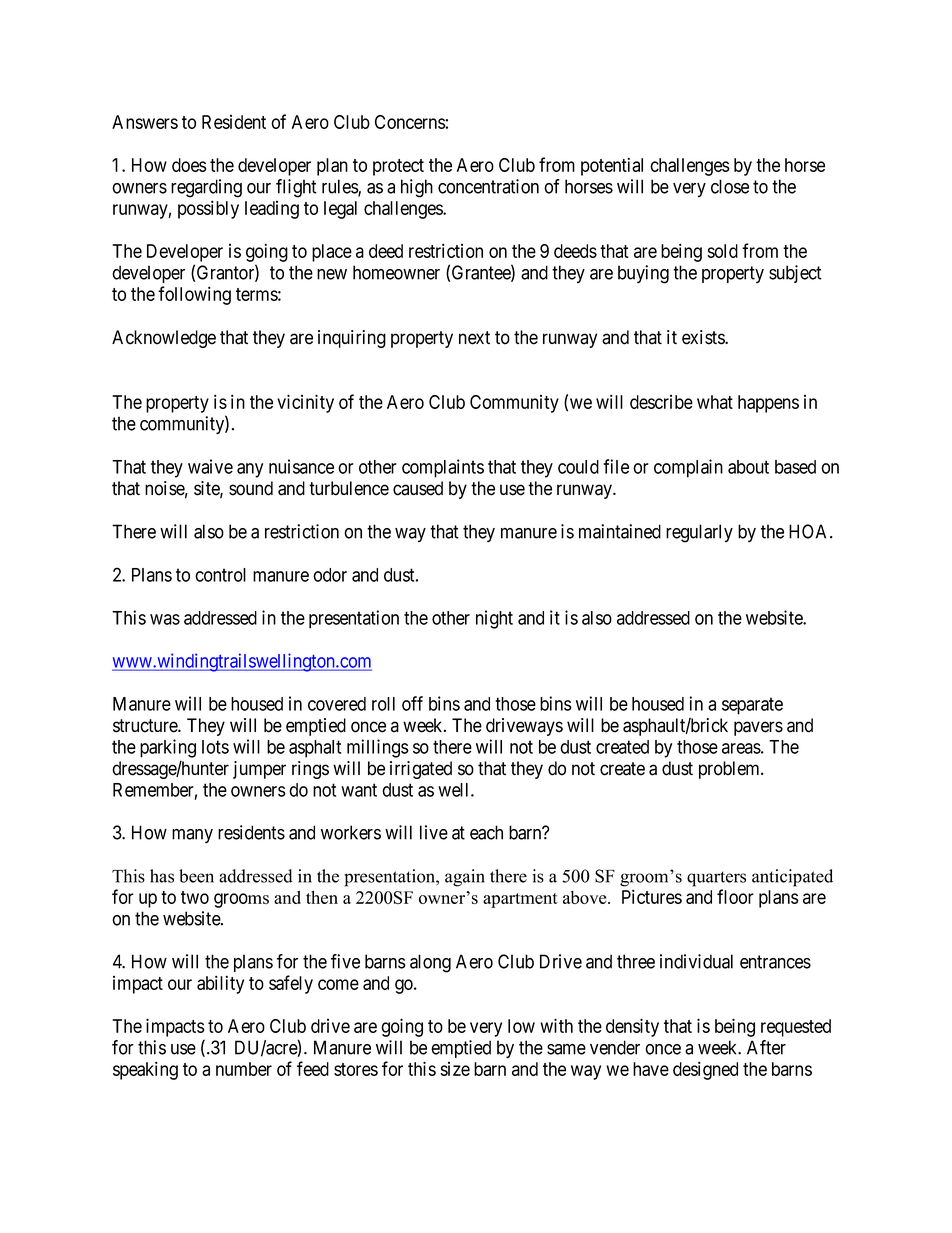 The image size is (952, 1233). Describe the element at coordinates (244, 1069) in the page. I see `number` at that location.
